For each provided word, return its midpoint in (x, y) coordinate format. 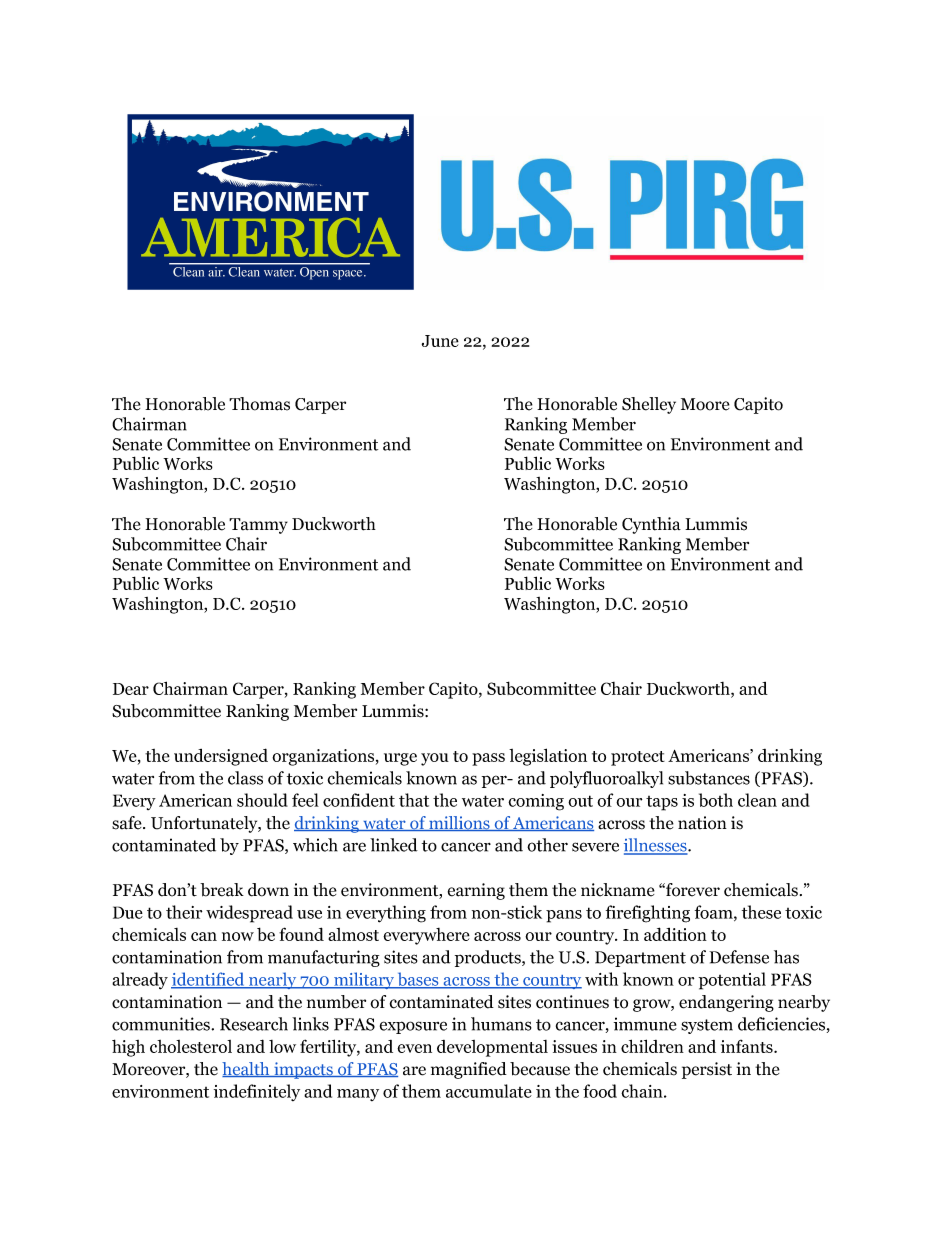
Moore (705, 404)
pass (488, 759)
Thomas (259, 404)
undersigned (221, 757)
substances (709, 778)
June (440, 341)
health (247, 1069)
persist (707, 1070)
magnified (469, 1070)
